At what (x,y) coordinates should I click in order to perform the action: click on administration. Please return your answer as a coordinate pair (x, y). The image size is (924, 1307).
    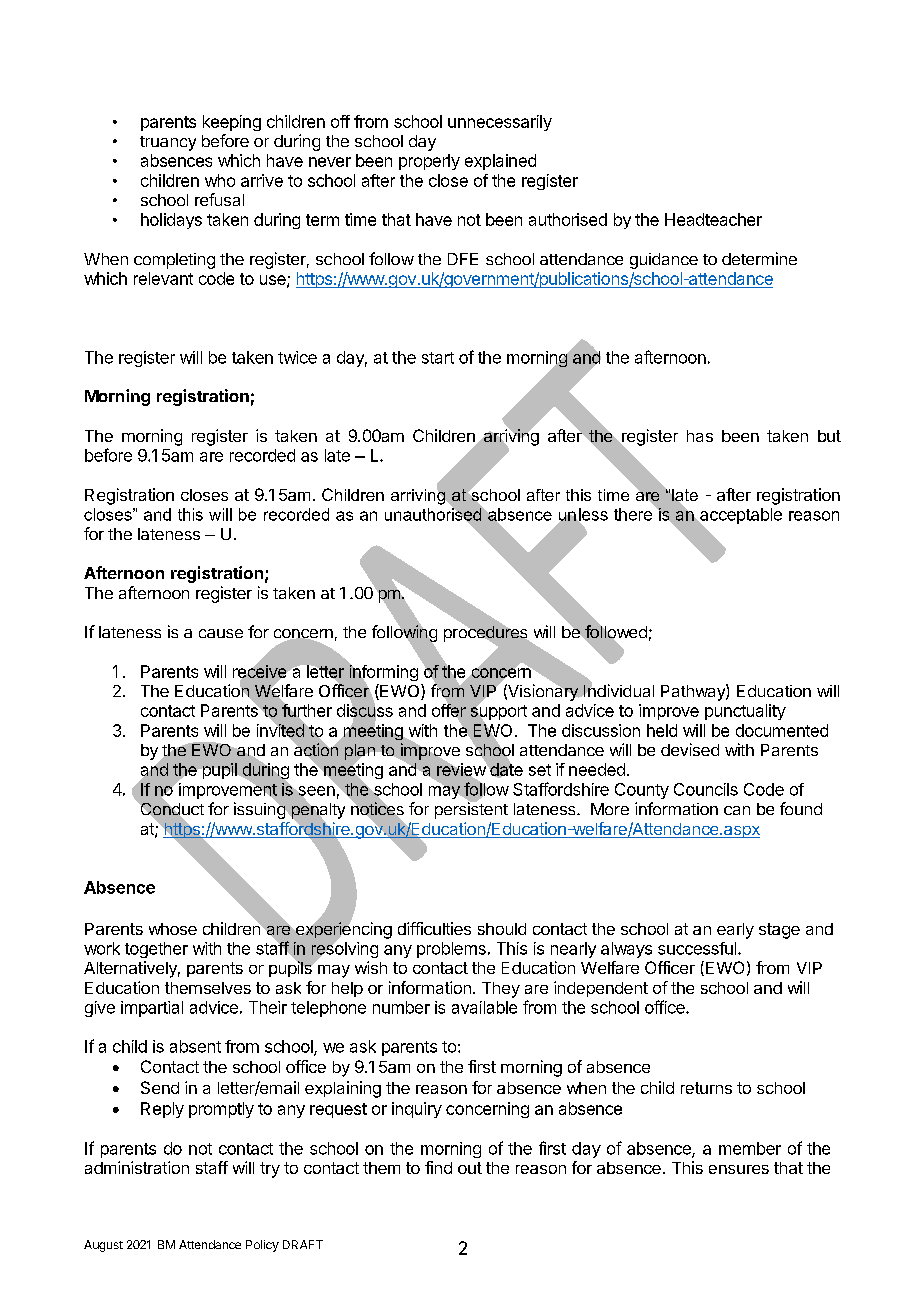
    Looking at the image, I should click on (137, 1167).
